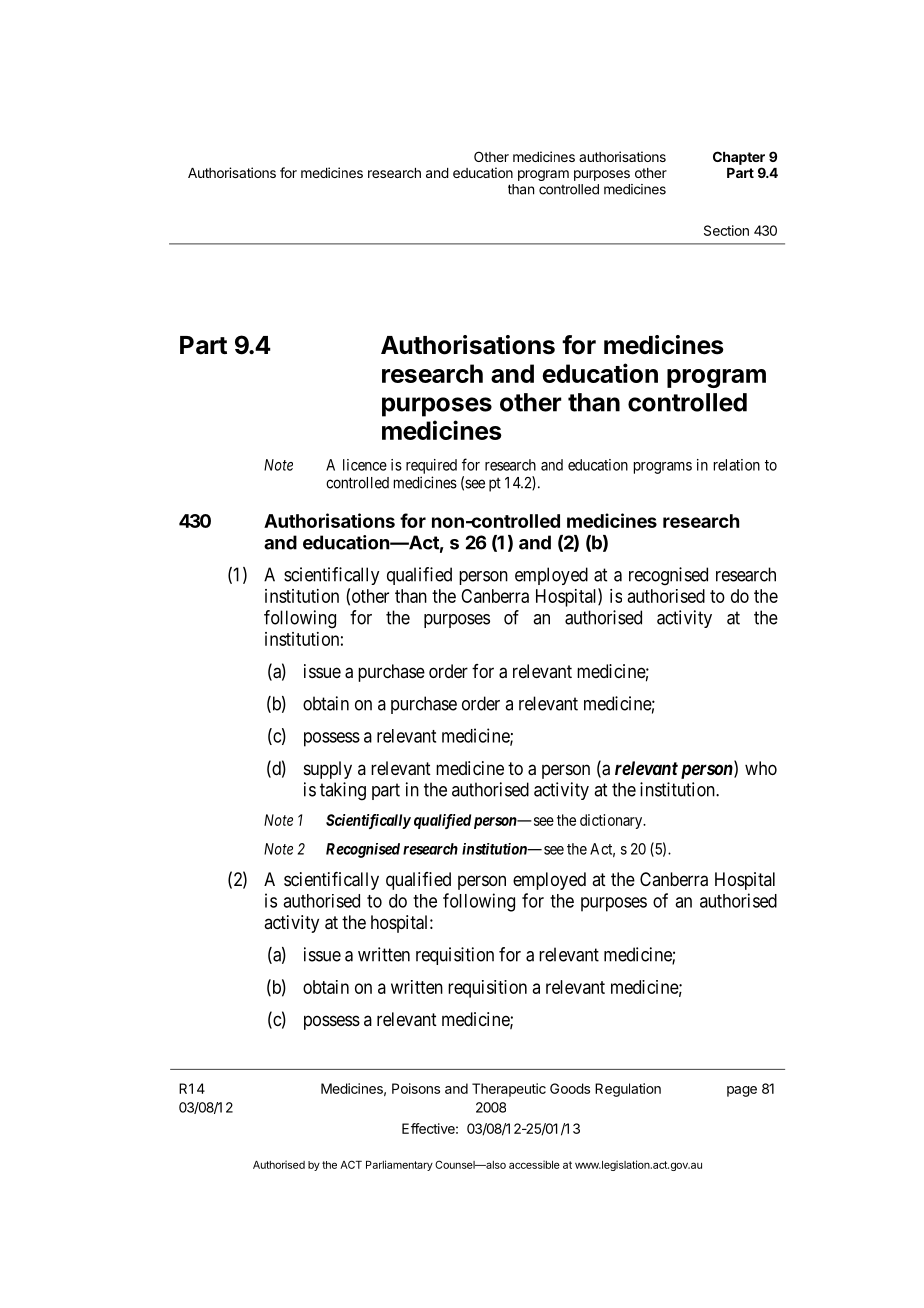 The height and width of the image is (1308, 924). I want to click on who, so click(761, 768).
